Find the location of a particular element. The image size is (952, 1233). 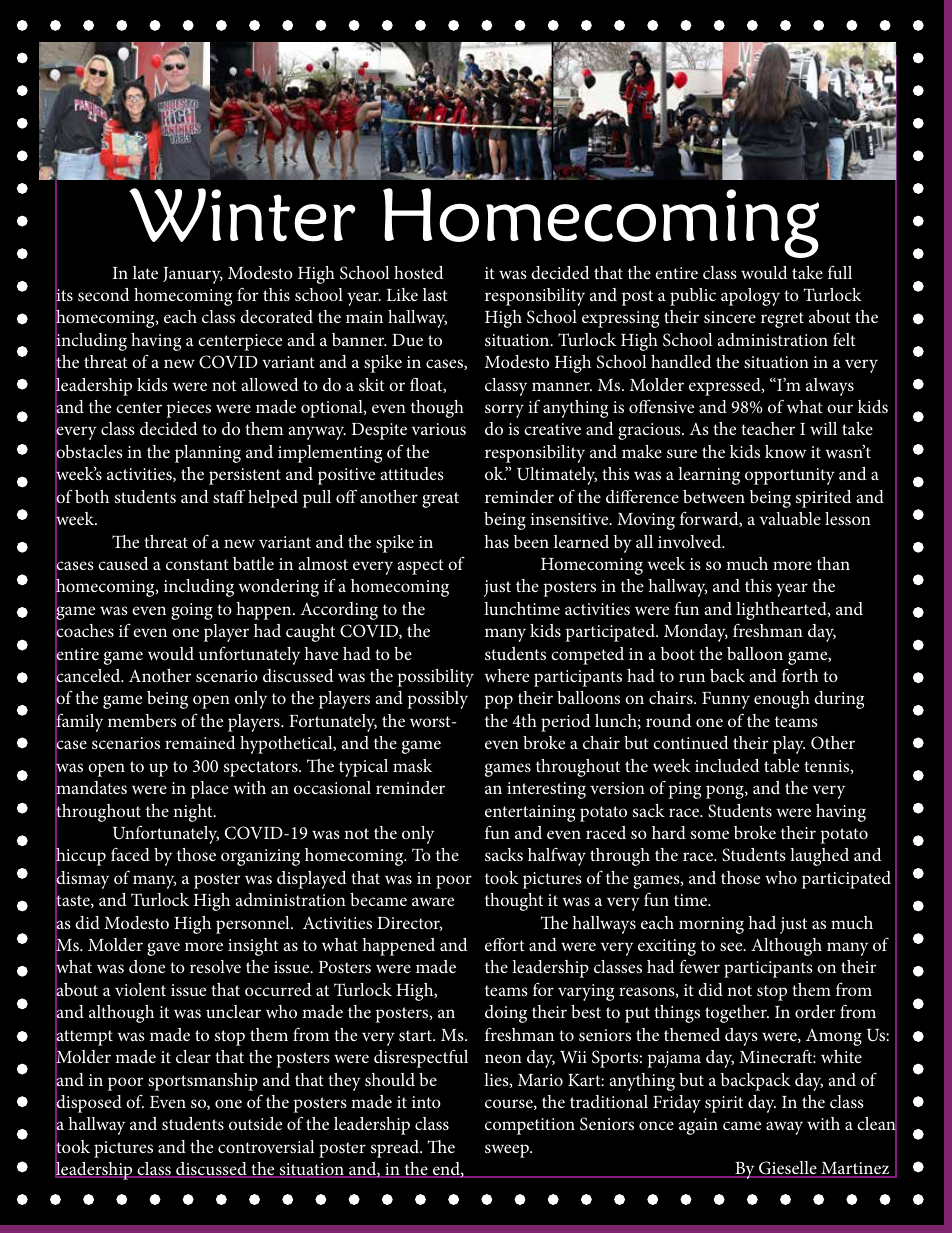

disposed is located at coordinates (88, 1104).
